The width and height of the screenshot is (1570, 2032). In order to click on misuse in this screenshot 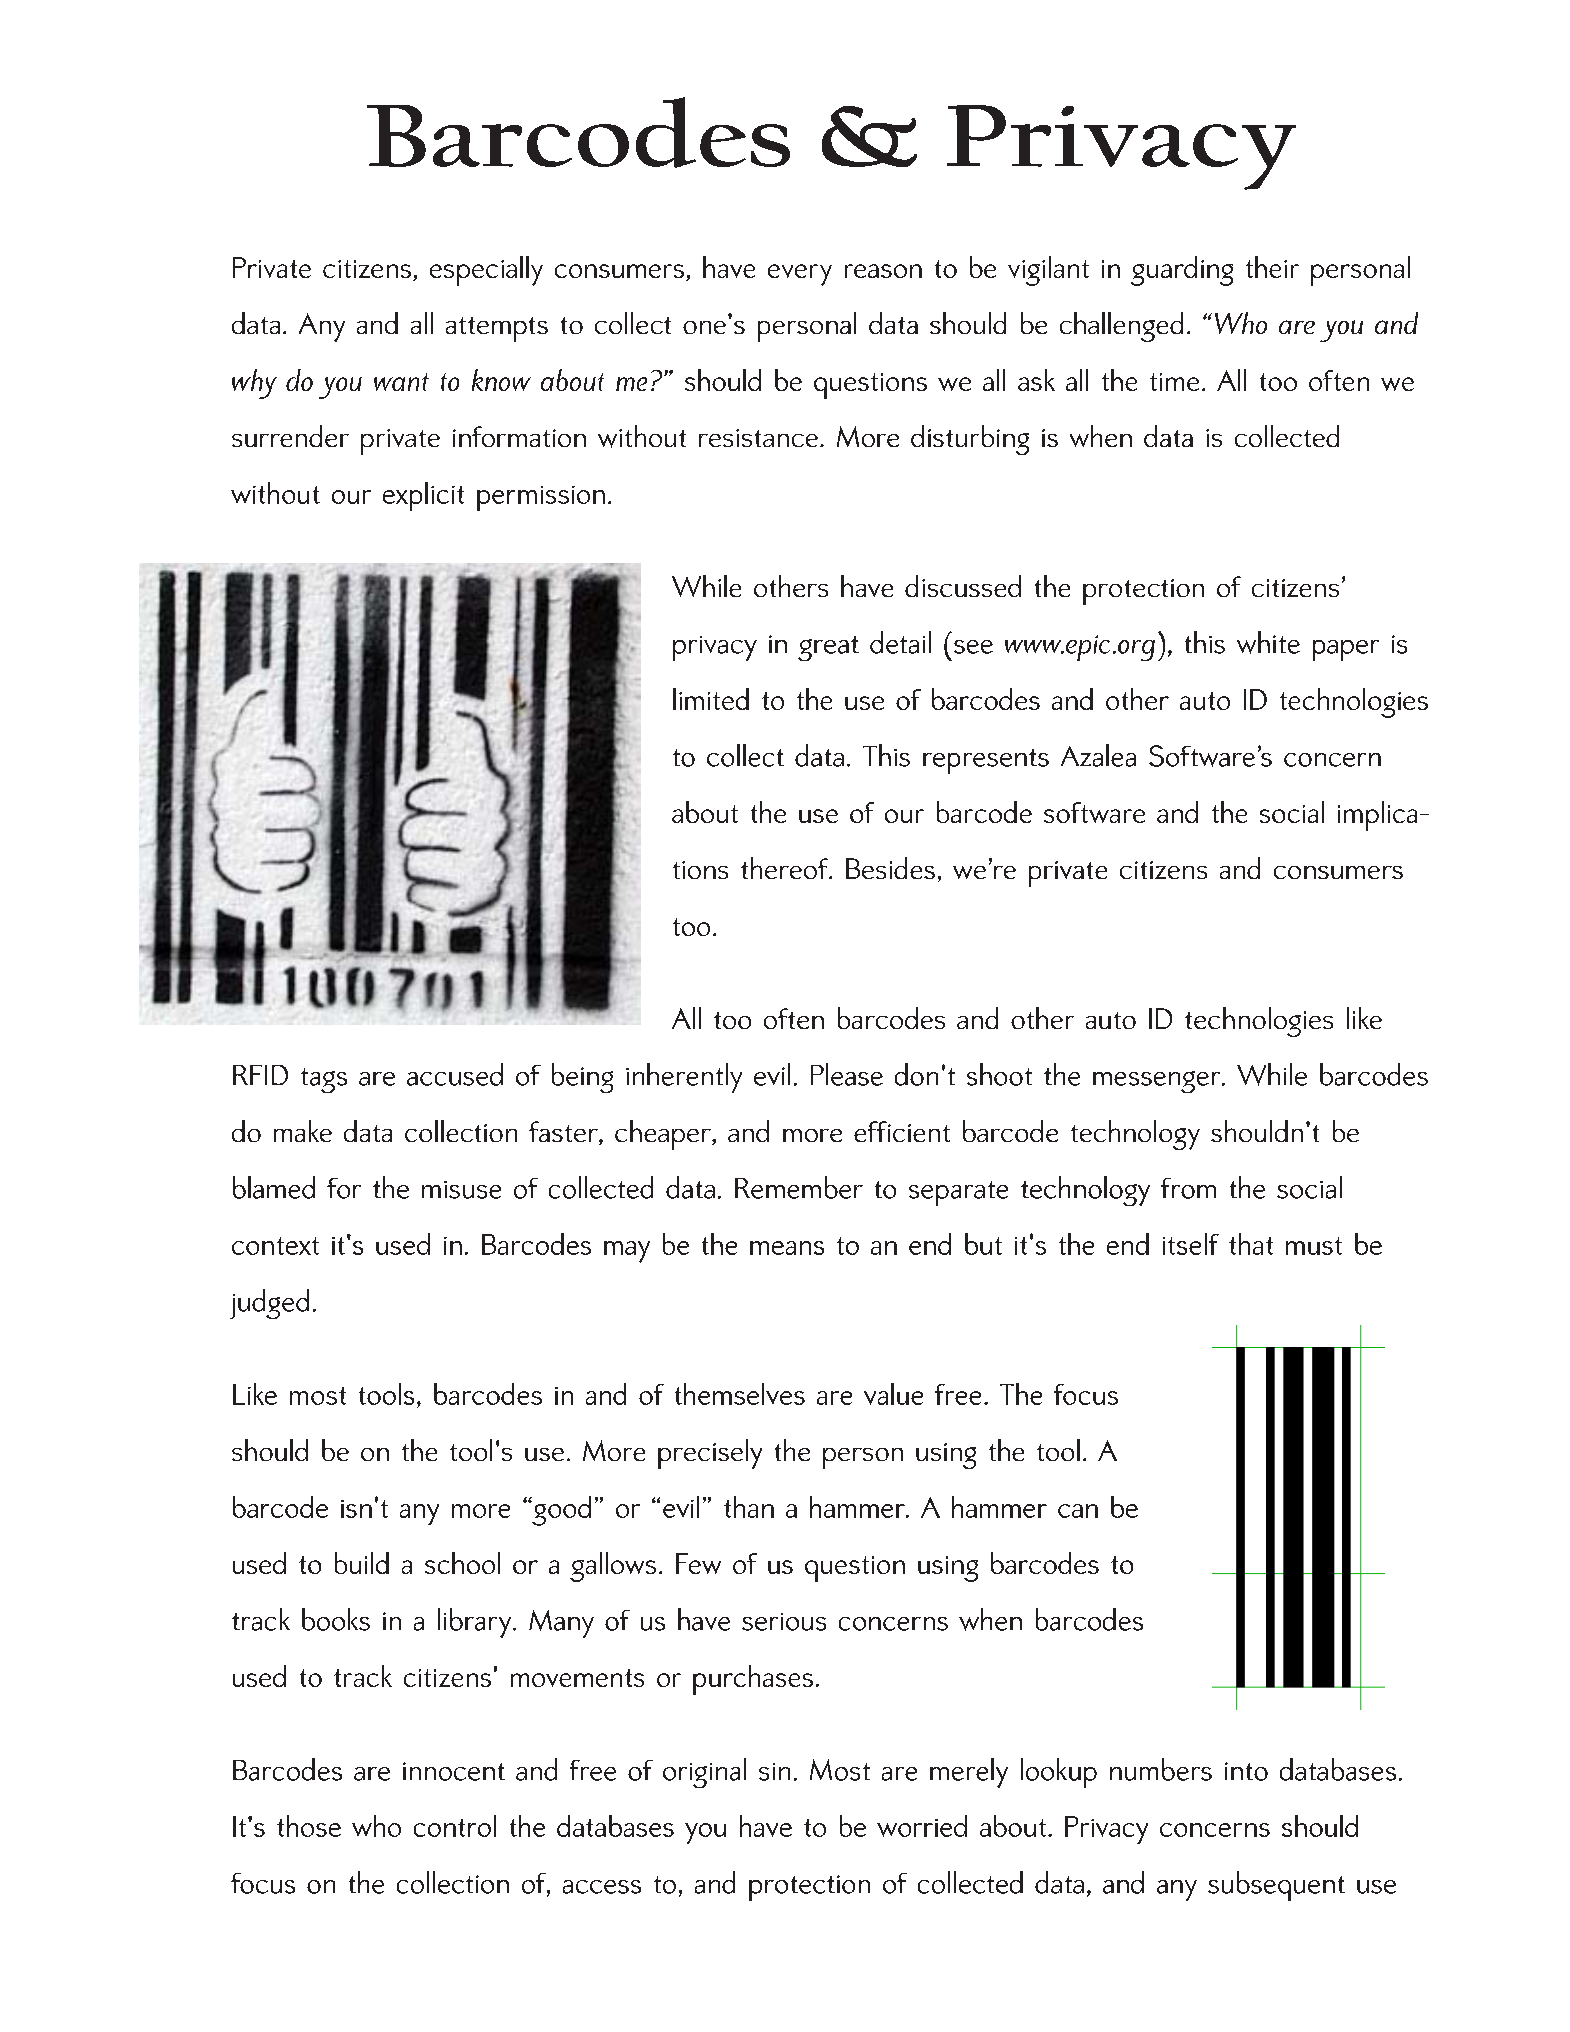, I will do `click(461, 1190)`.
